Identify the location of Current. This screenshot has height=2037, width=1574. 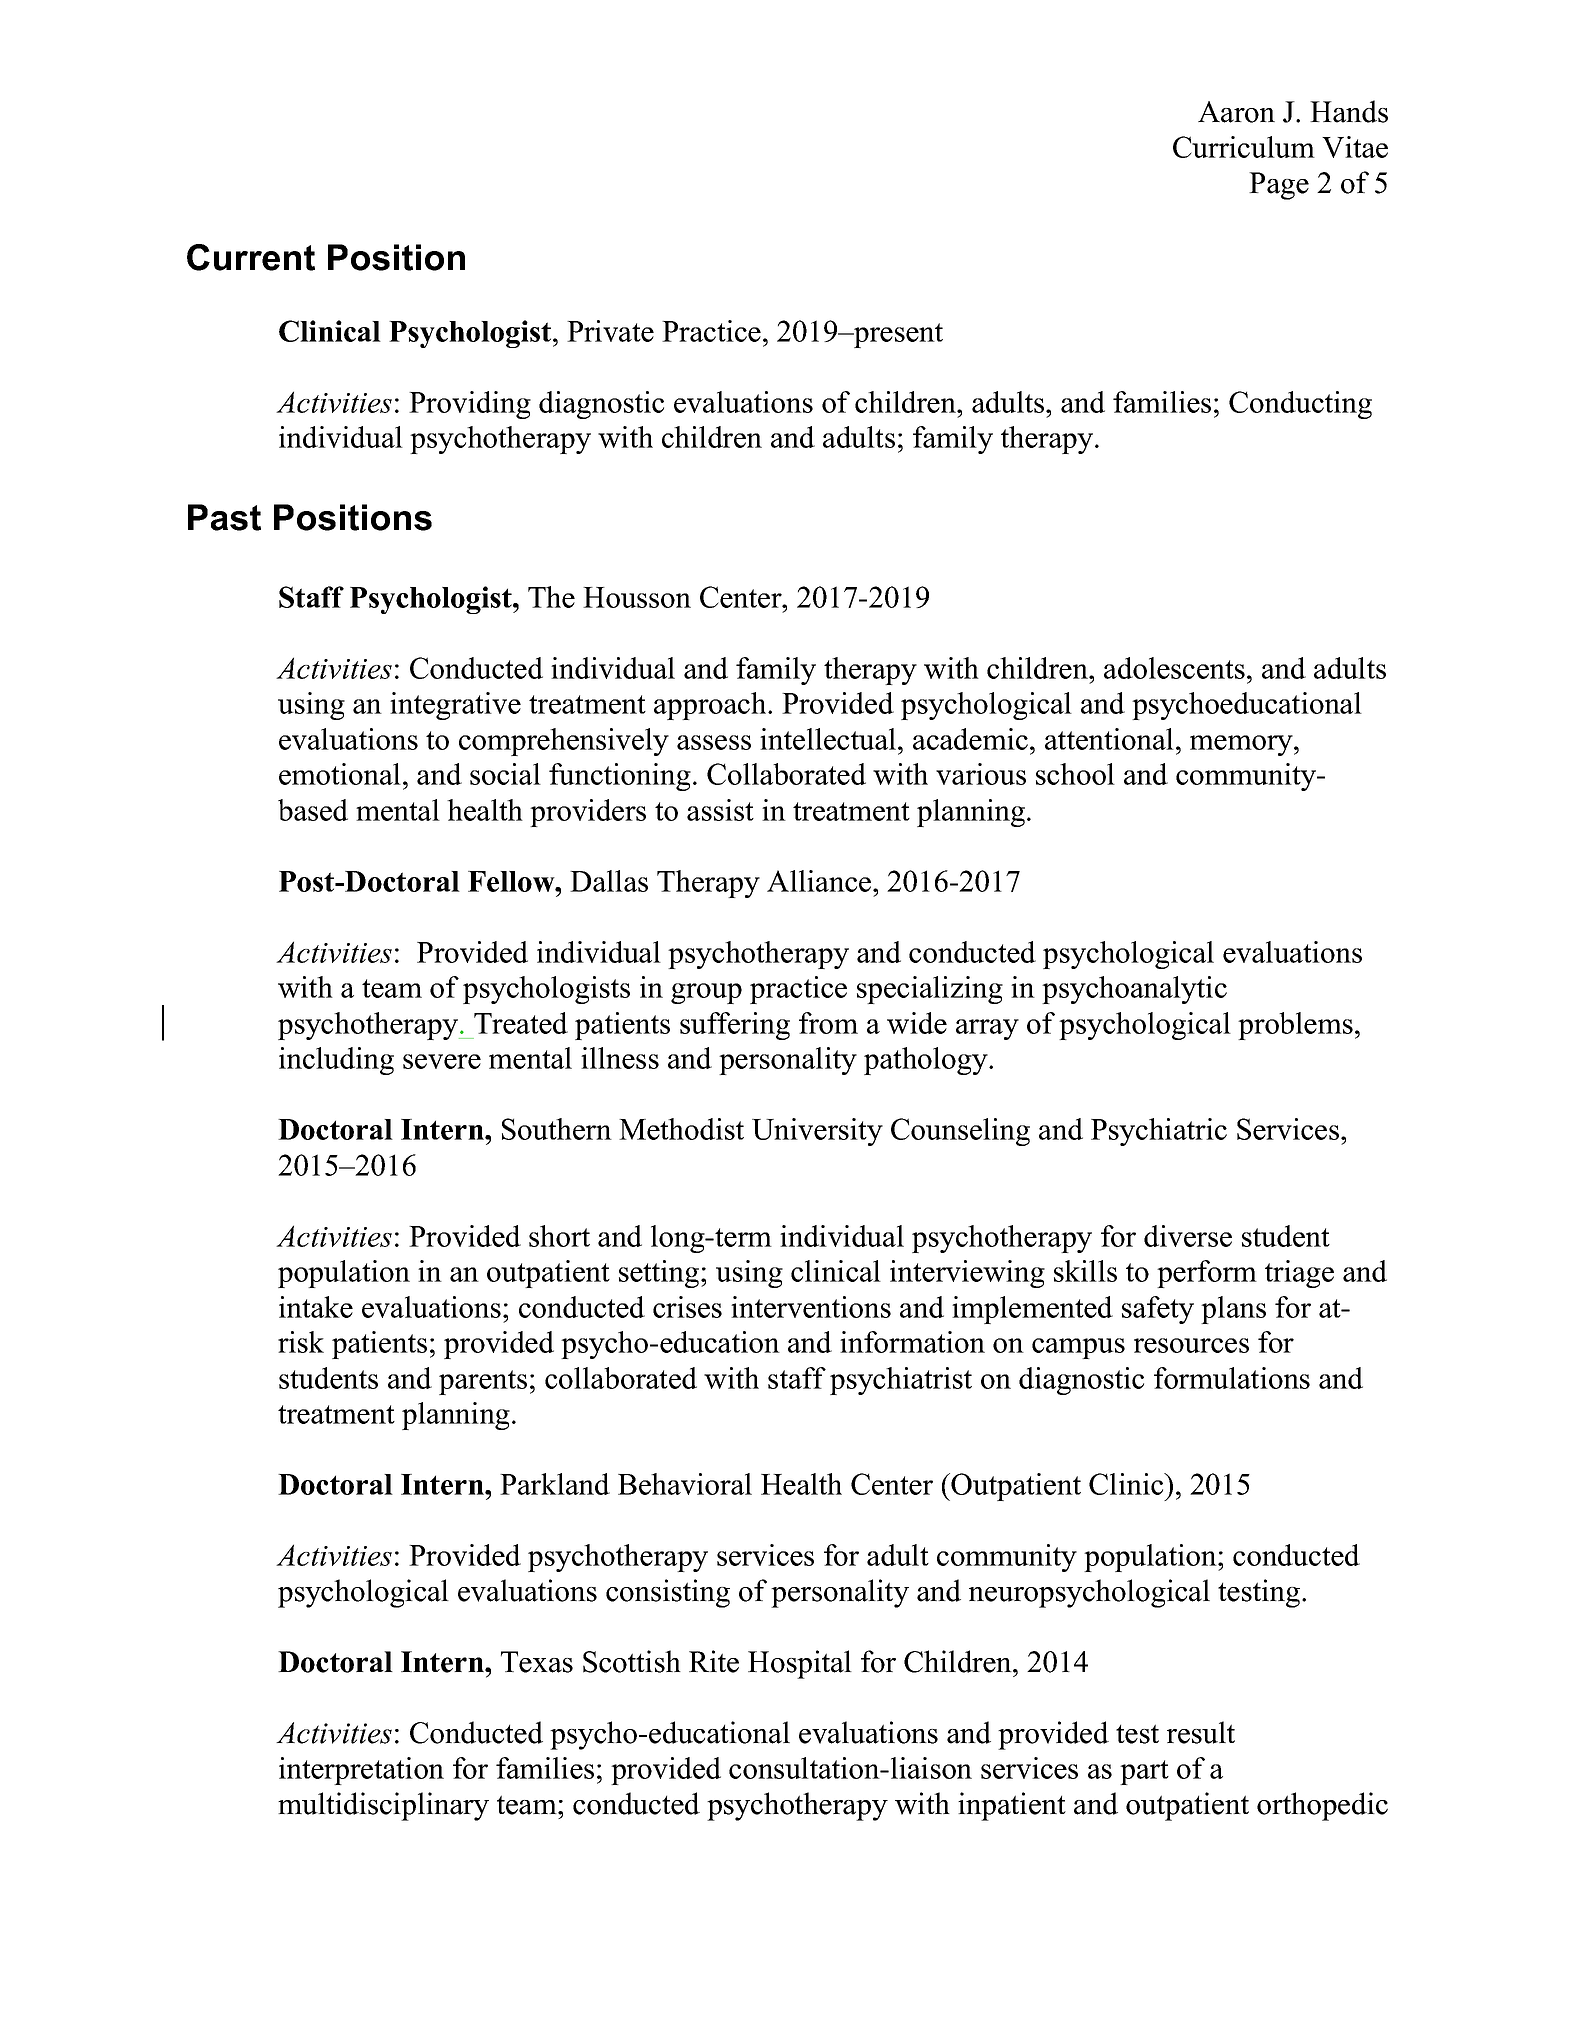
(251, 257).
